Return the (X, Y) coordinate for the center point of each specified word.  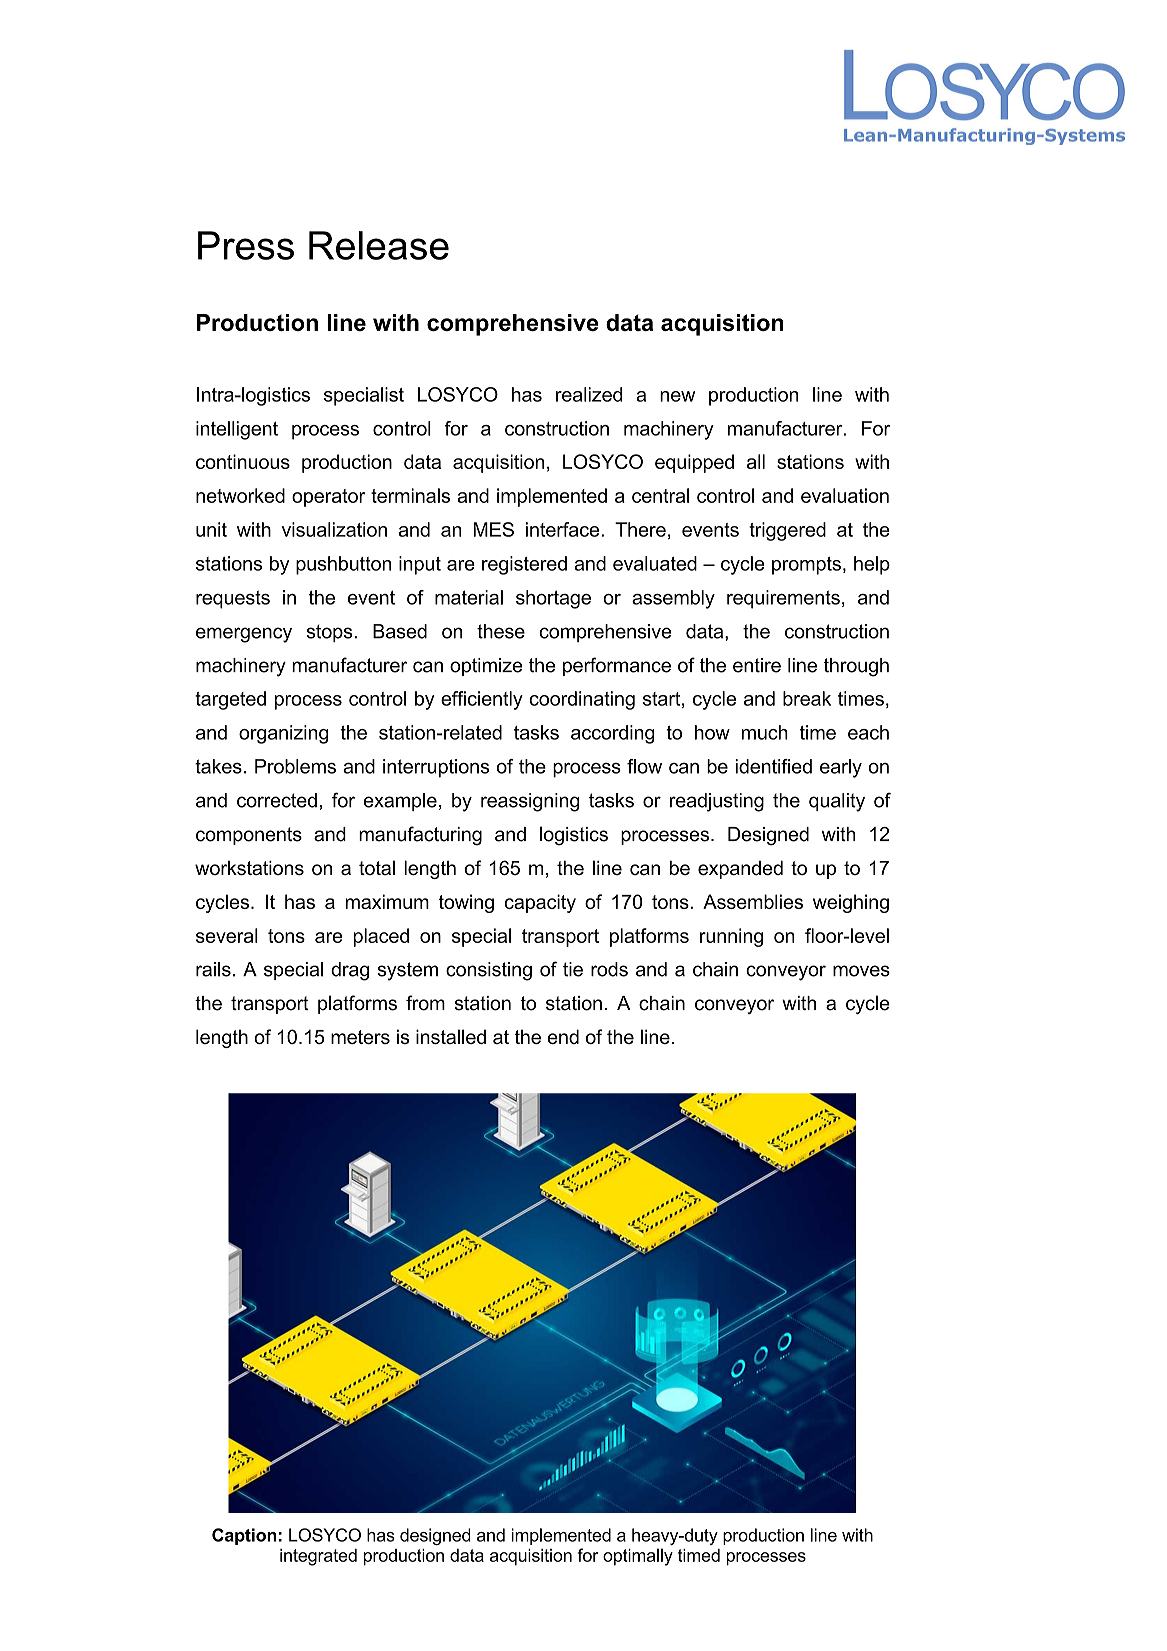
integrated (318, 1557)
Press (246, 245)
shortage (553, 599)
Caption (244, 1536)
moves (861, 971)
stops (330, 633)
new (677, 396)
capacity (540, 903)
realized (589, 394)
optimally (638, 1557)
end (563, 1036)
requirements (783, 599)
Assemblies (753, 901)
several (227, 935)
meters (360, 1037)
